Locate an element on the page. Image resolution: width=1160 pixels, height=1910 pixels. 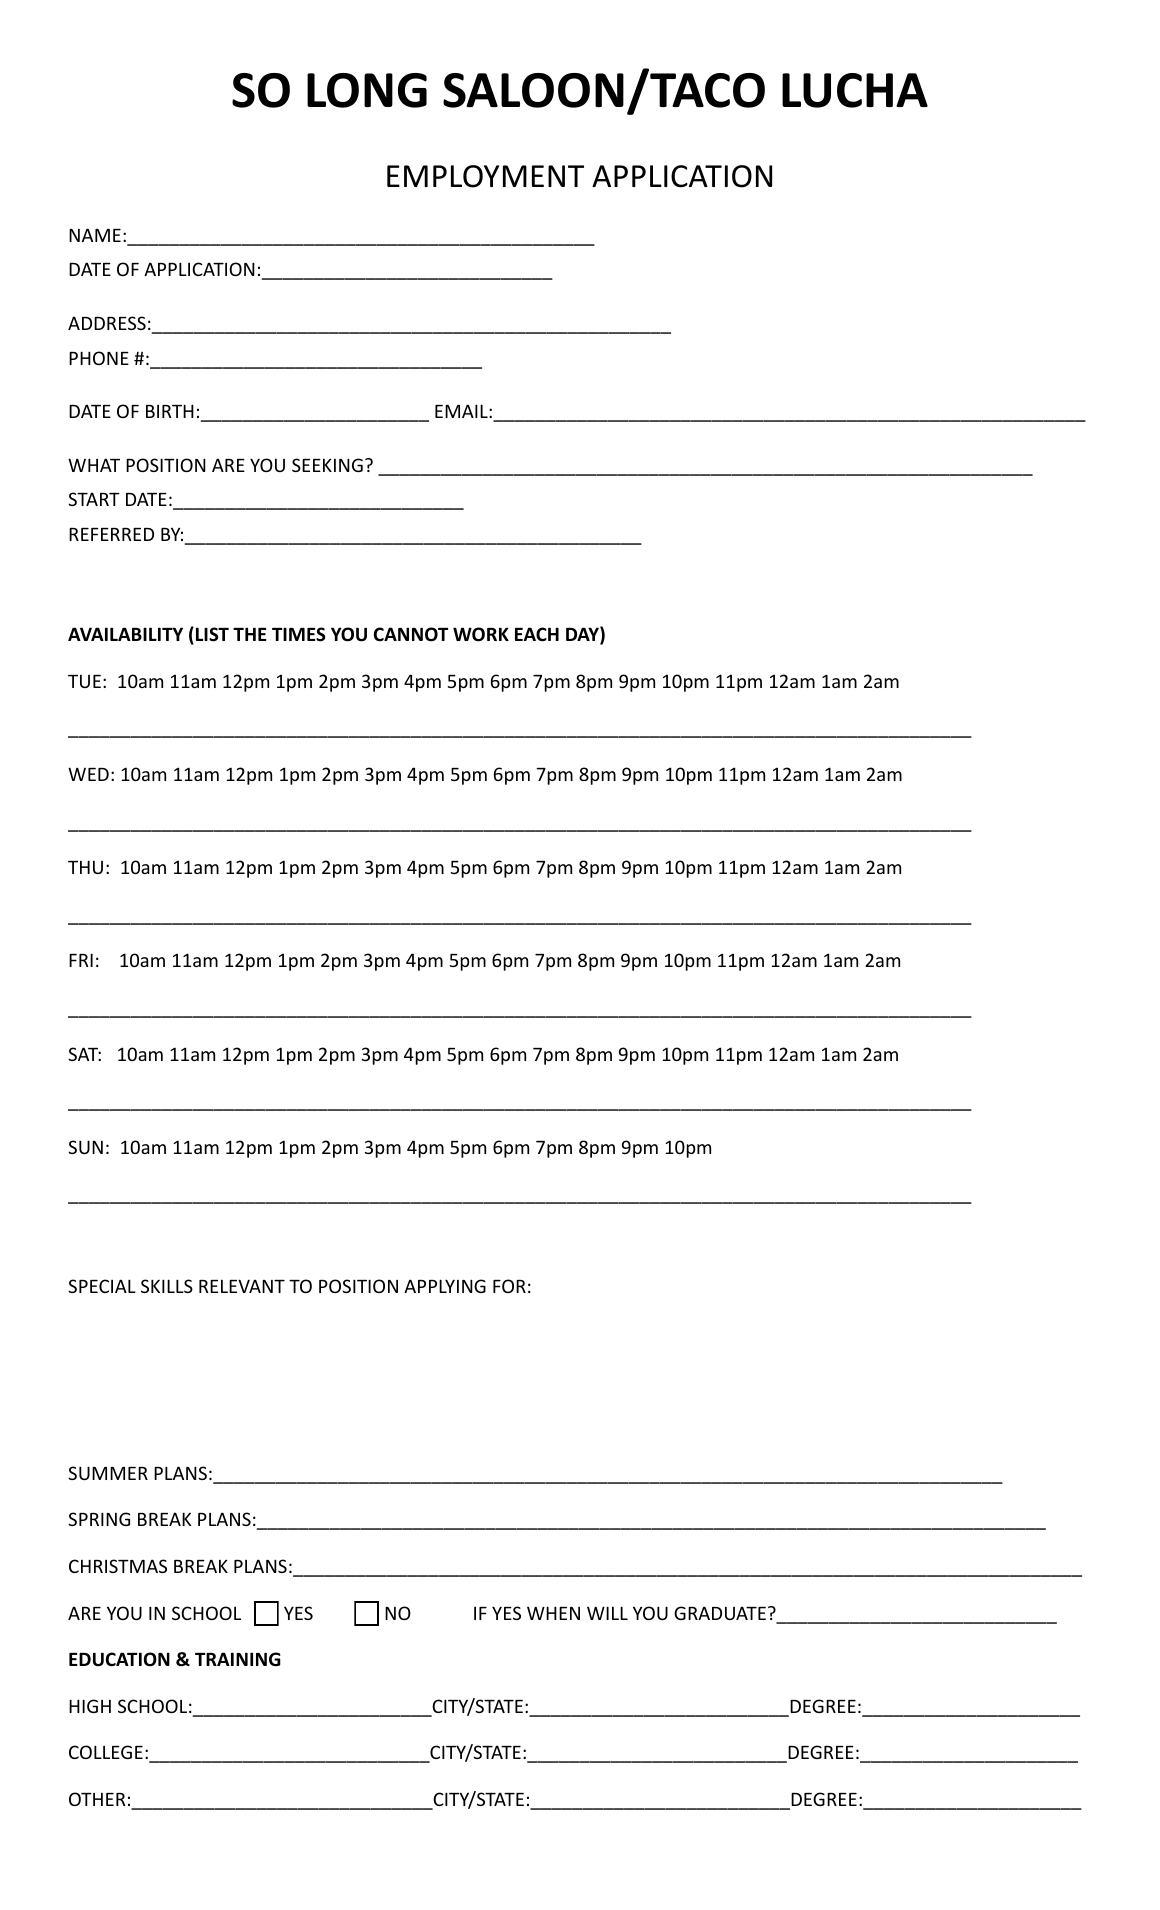
WORK is located at coordinates (481, 634).
